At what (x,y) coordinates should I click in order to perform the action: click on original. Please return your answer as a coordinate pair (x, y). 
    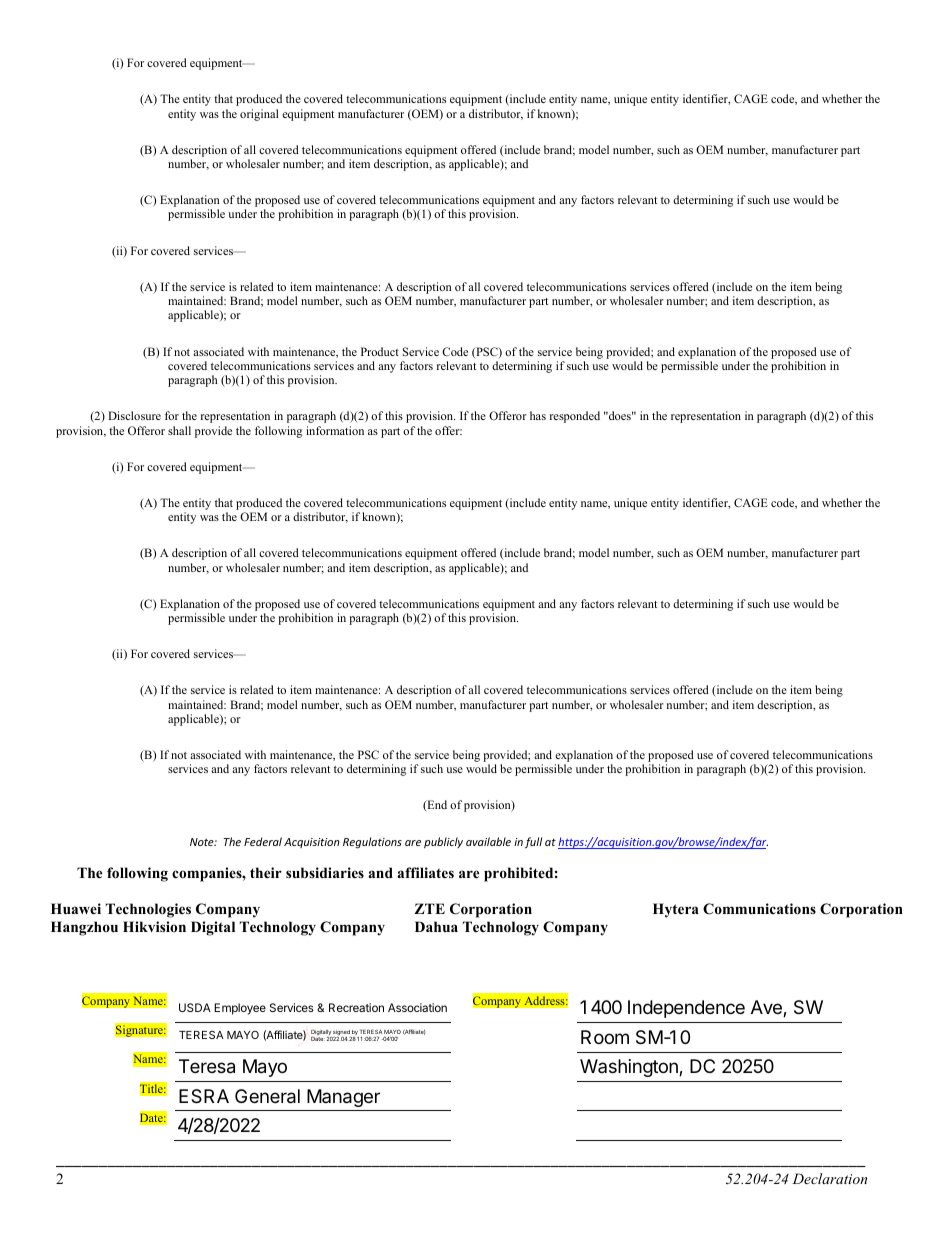
    Looking at the image, I should click on (259, 115).
